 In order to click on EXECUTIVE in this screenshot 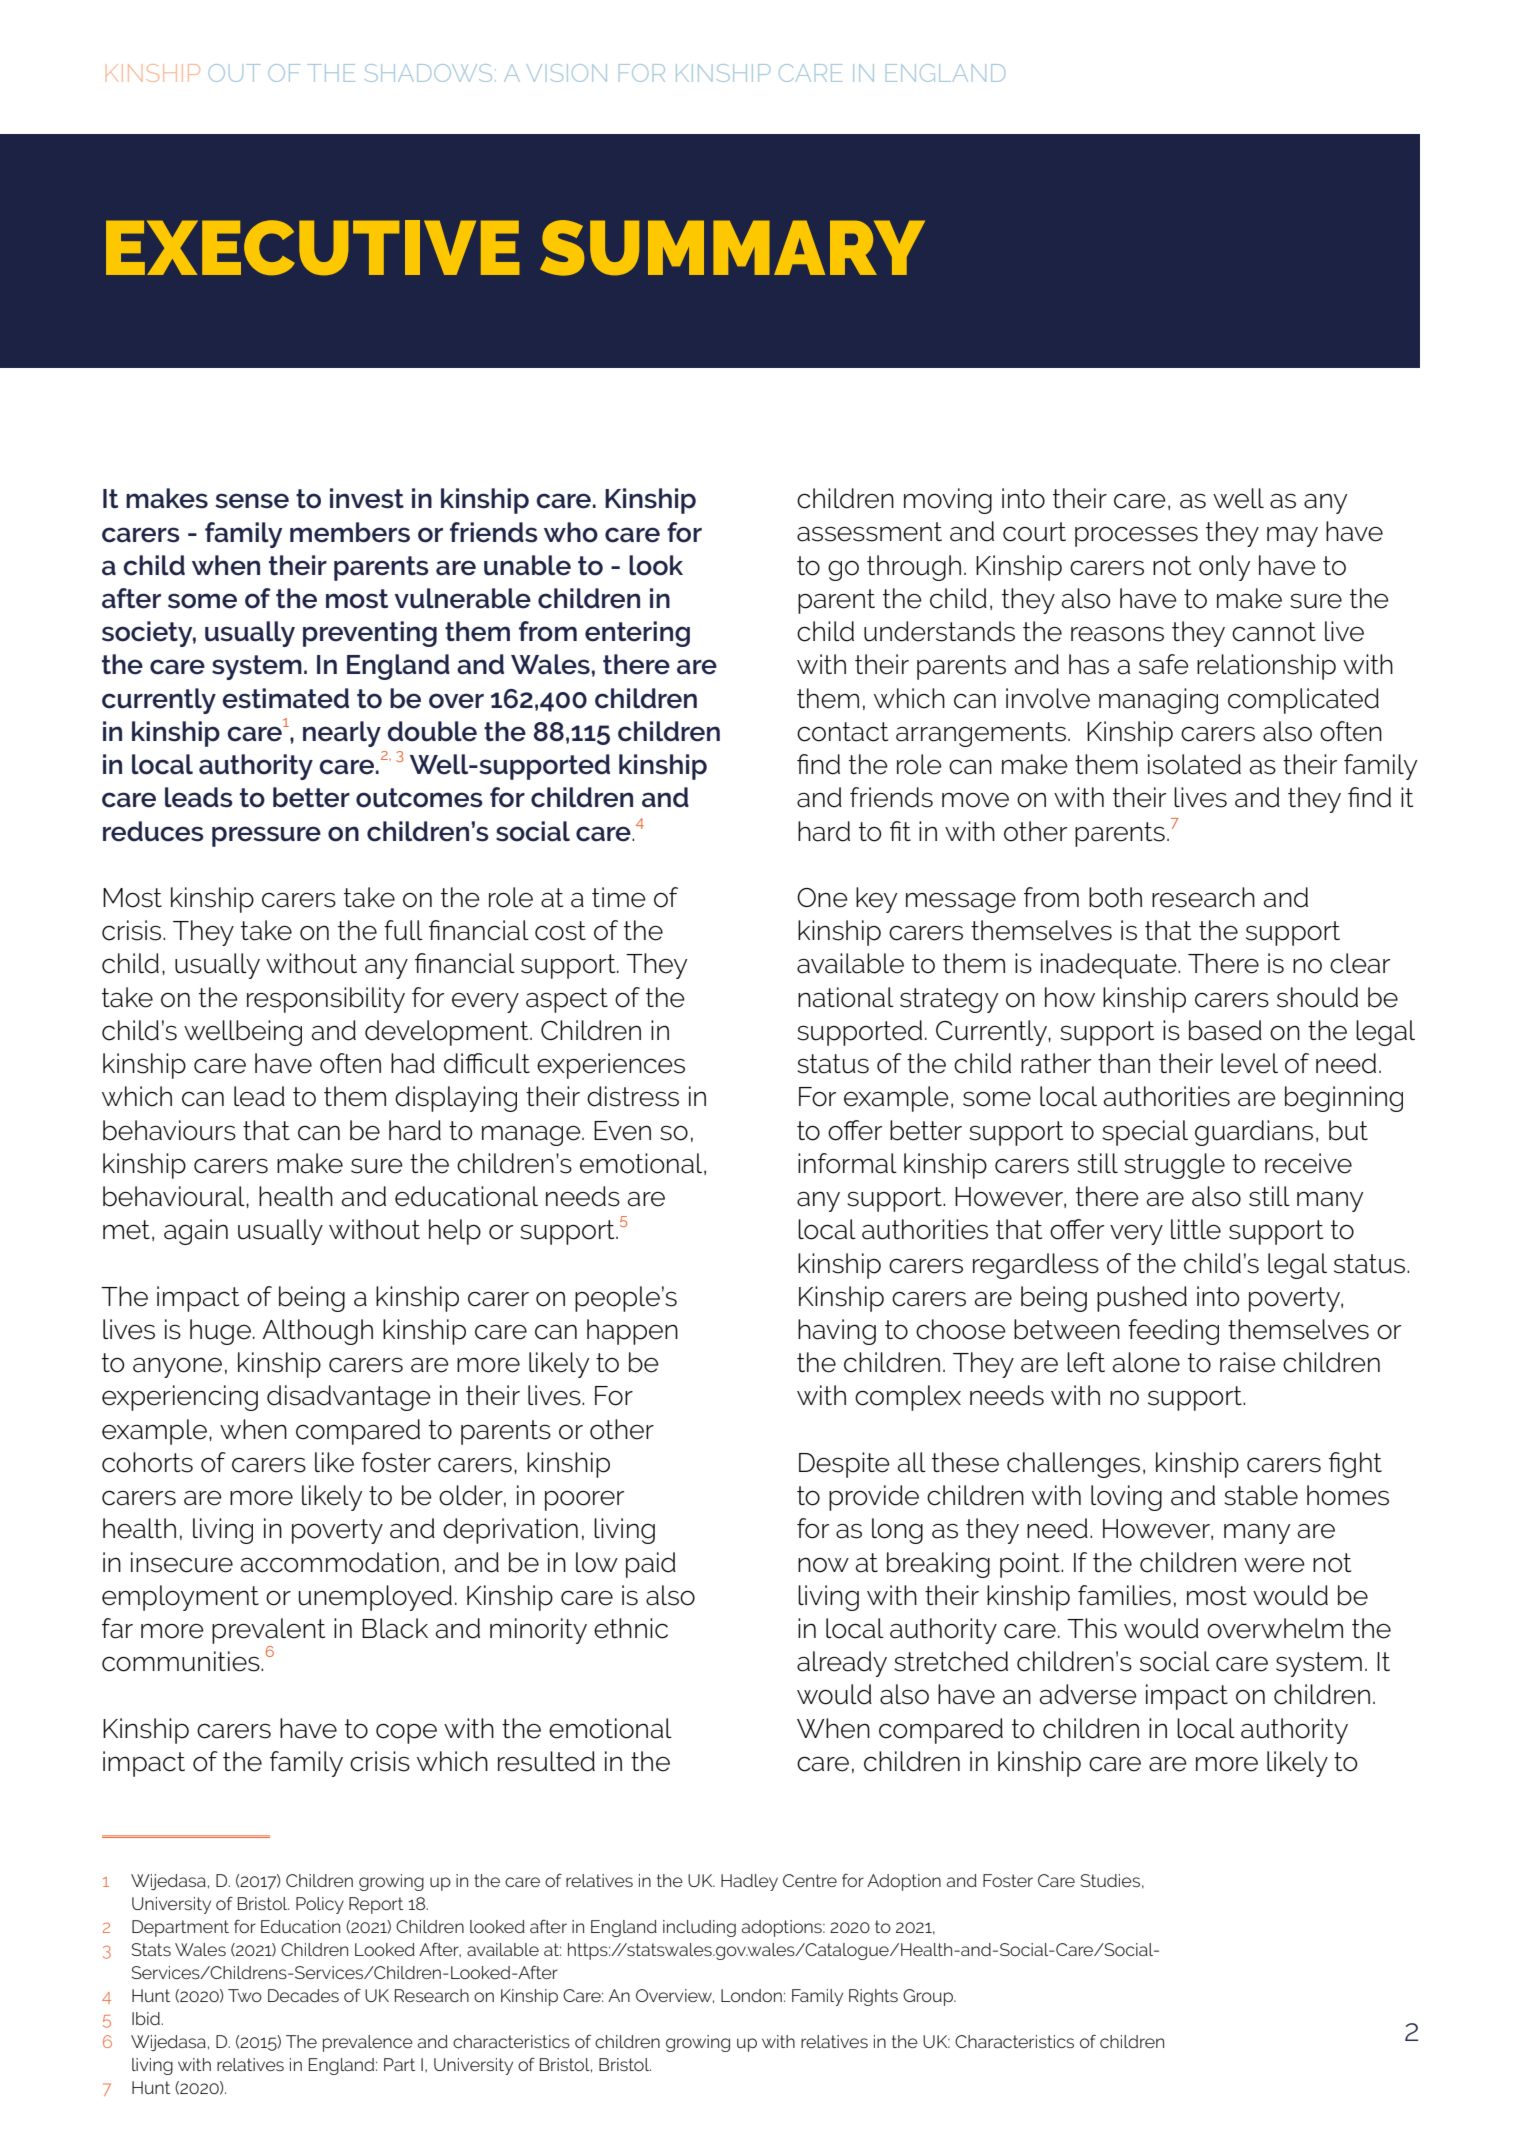, I will do `click(313, 247)`.
